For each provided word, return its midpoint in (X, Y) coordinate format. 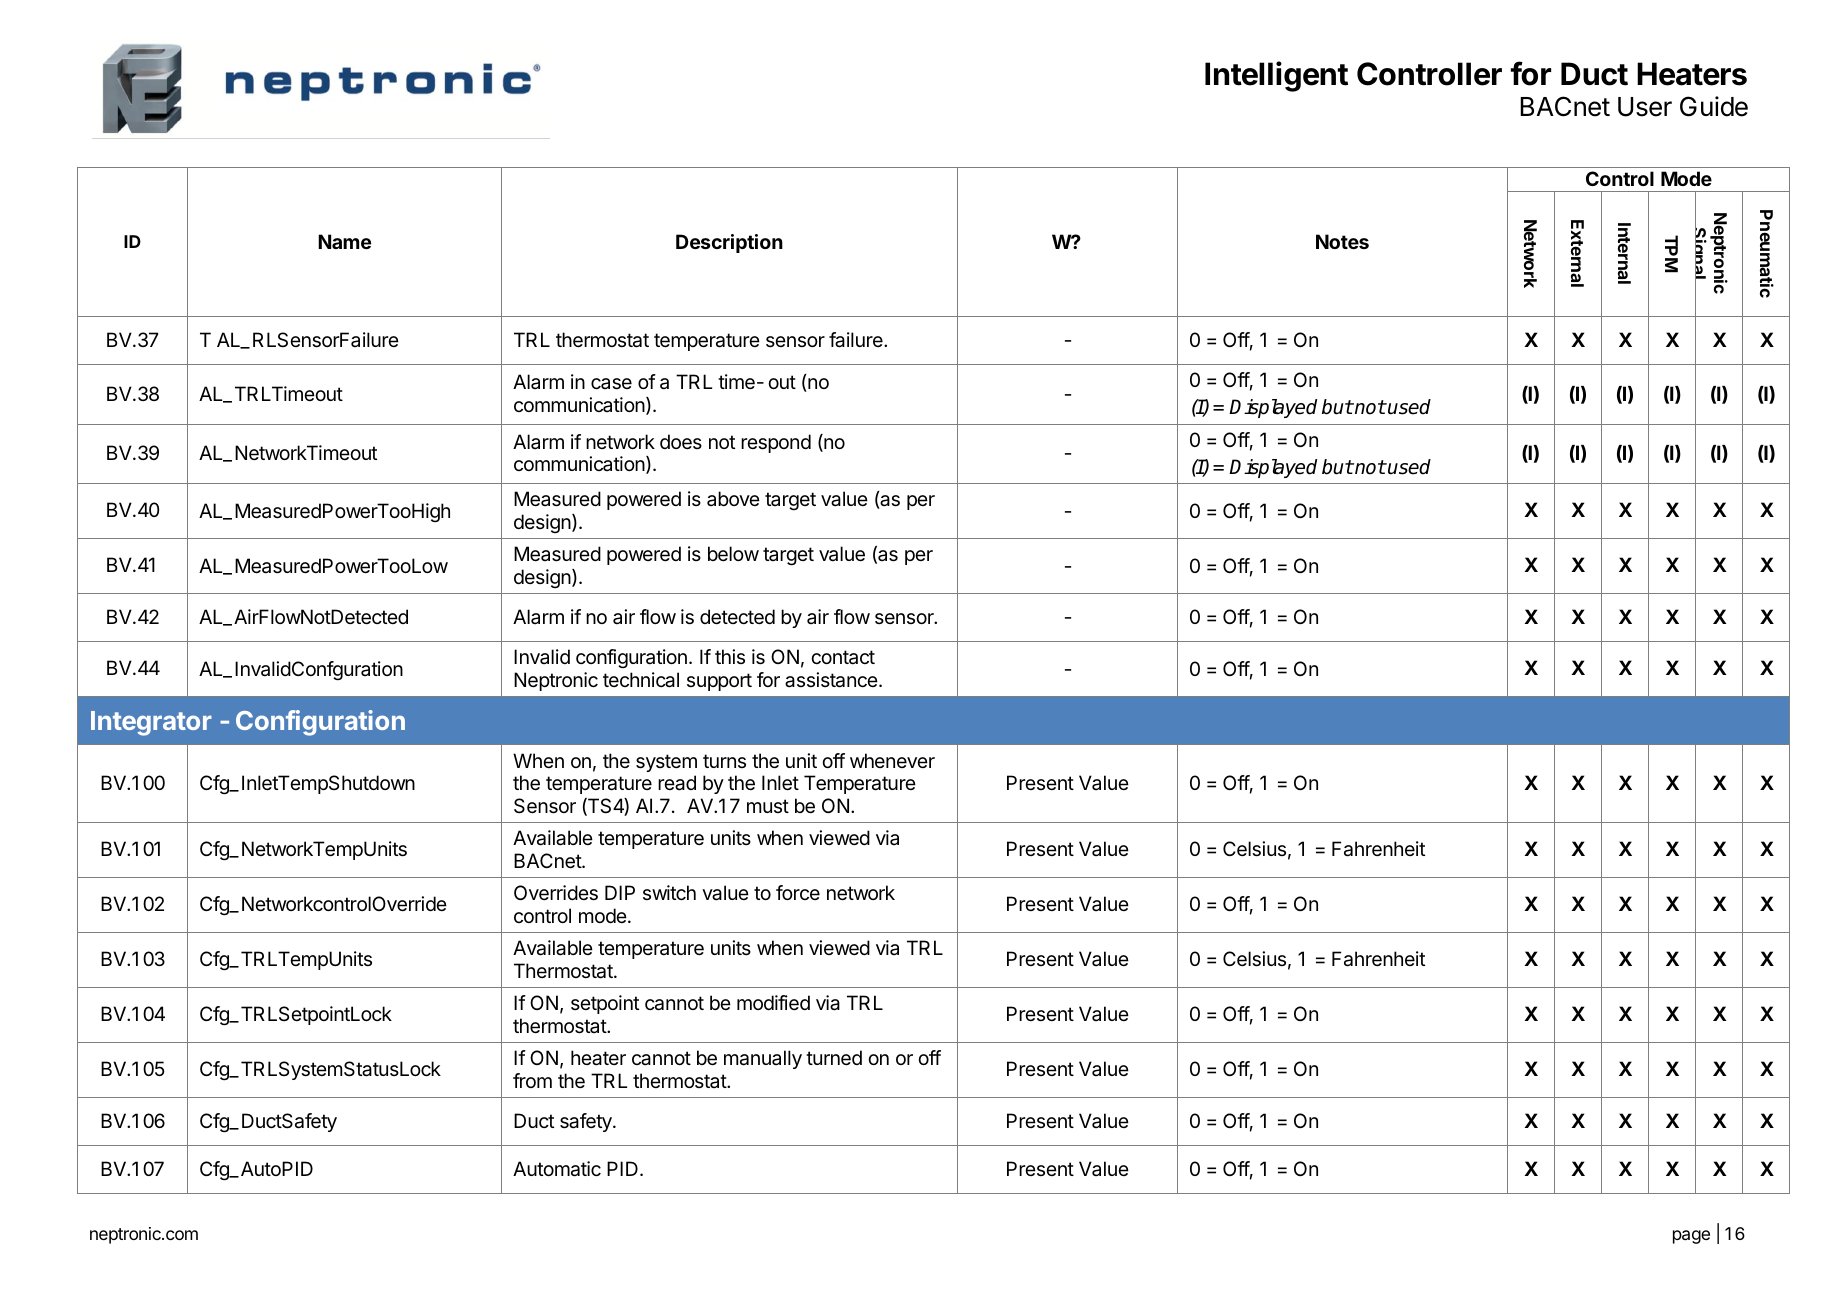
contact (843, 657)
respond (776, 443)
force (798, 892)
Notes (1342, 241)
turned (834, 1058)
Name (344, 241)
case (611, 384)
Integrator (151, 723)
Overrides (556, 893)
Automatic (557, 1169)
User (1645, 107)
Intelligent (1276, 76)
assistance (831, 680)
